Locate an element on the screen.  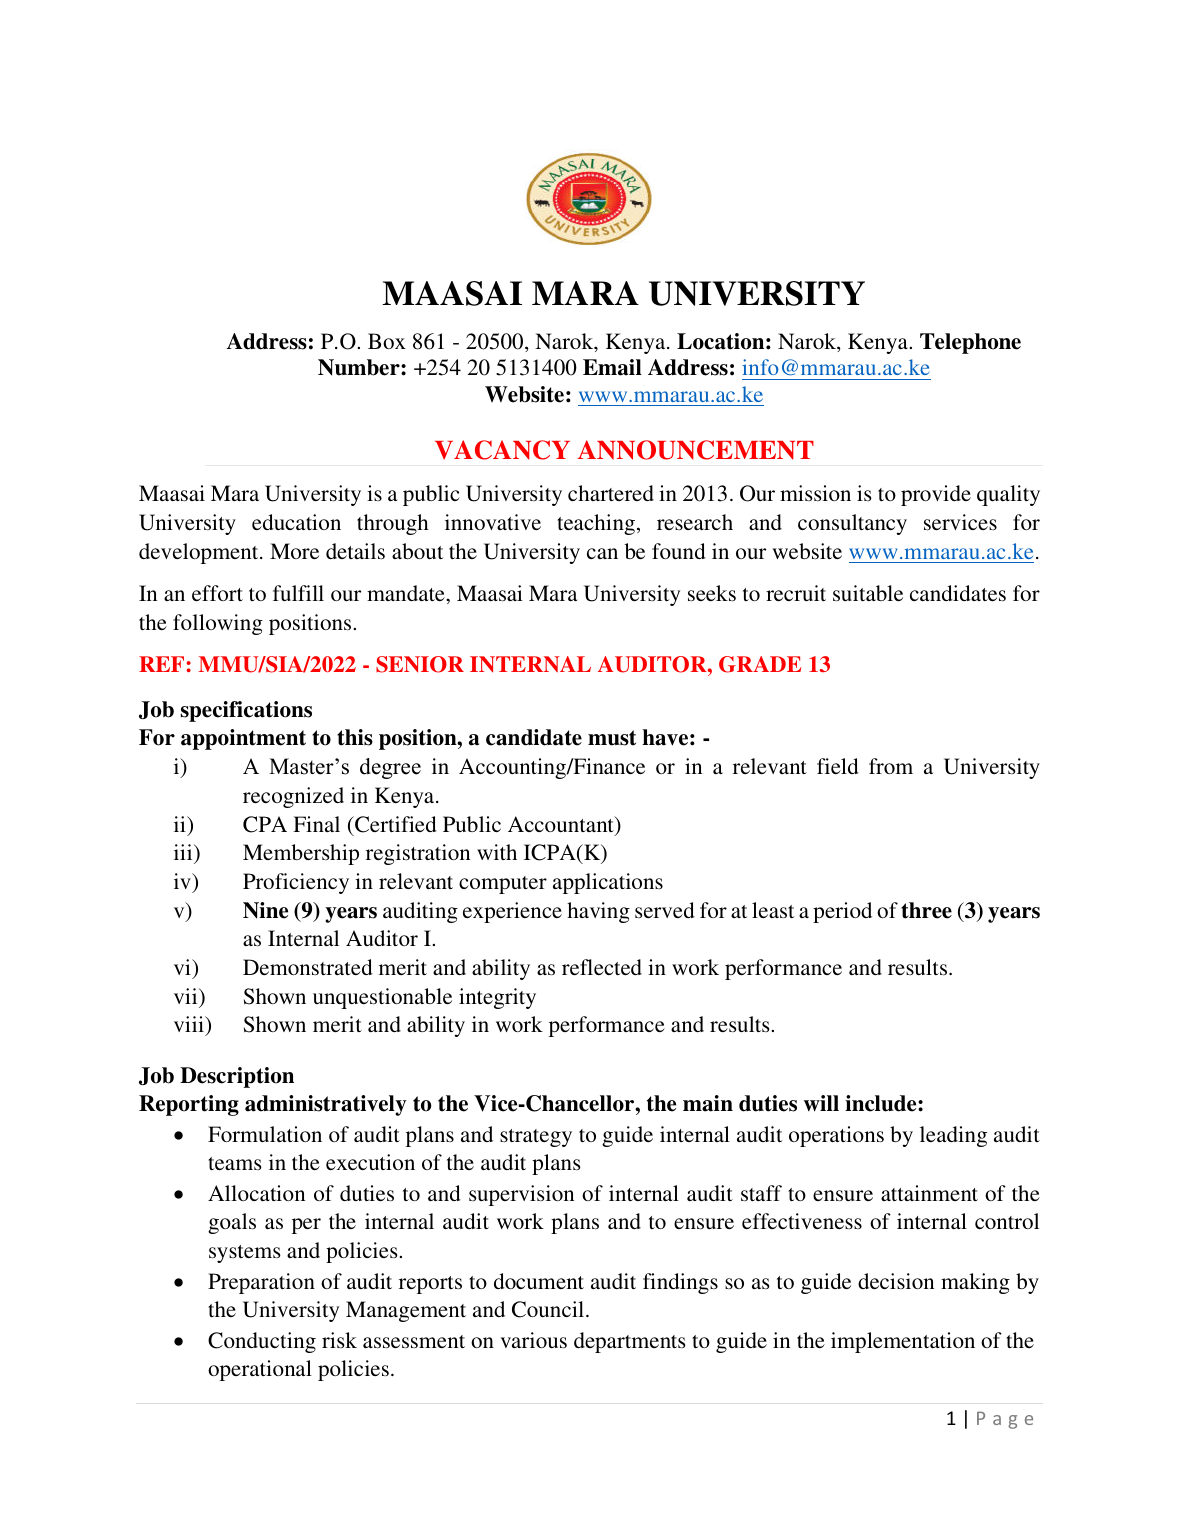
must is located at coordinates (612, 738).
